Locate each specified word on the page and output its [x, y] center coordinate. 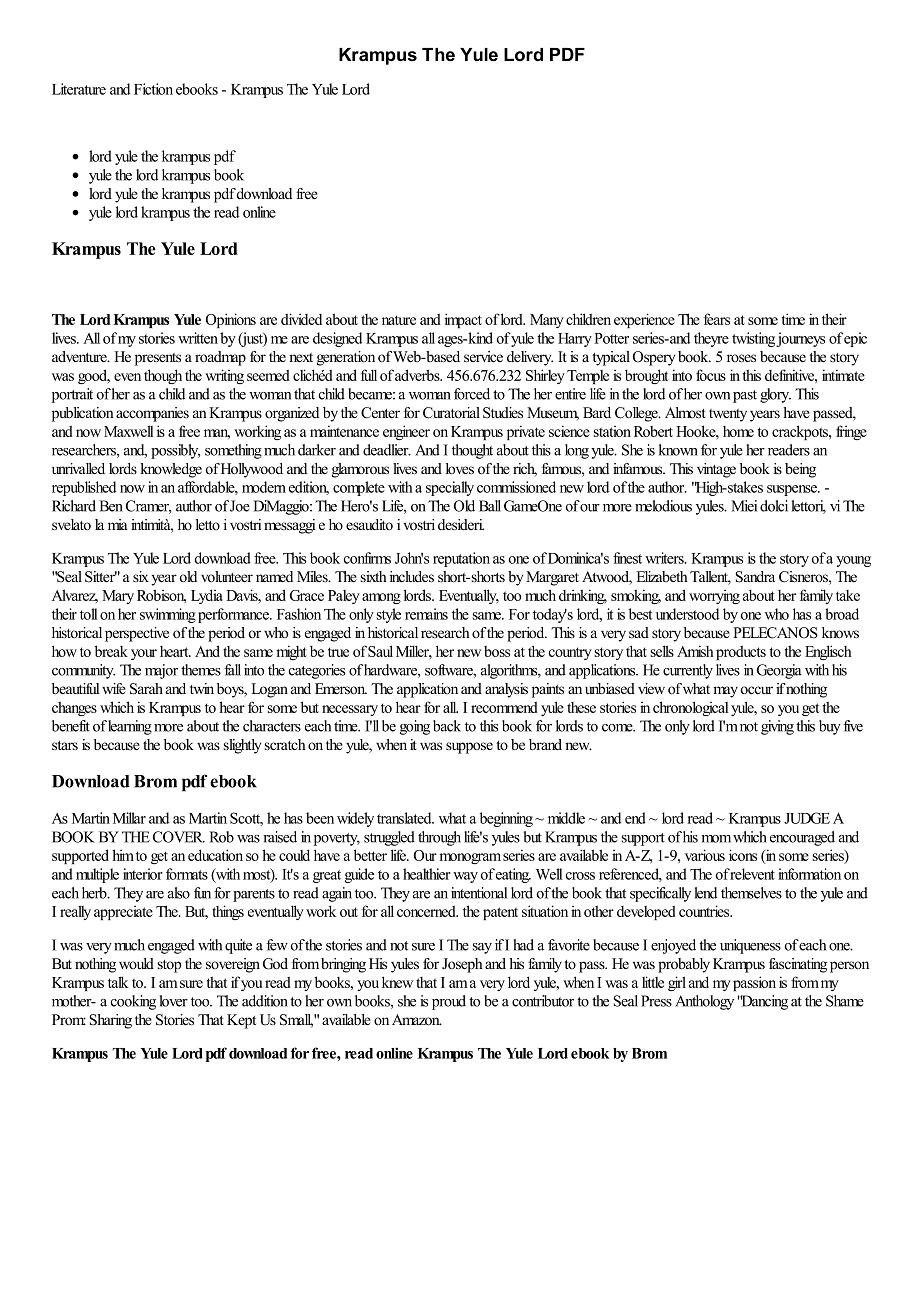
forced [472, 394]
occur [756, 690]
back [447, 726]
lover [174, 1001]
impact [463, 320]
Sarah [146, 689]
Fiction [153, 89]
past [745, 396]
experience [644, 320]
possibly [175, 451]
